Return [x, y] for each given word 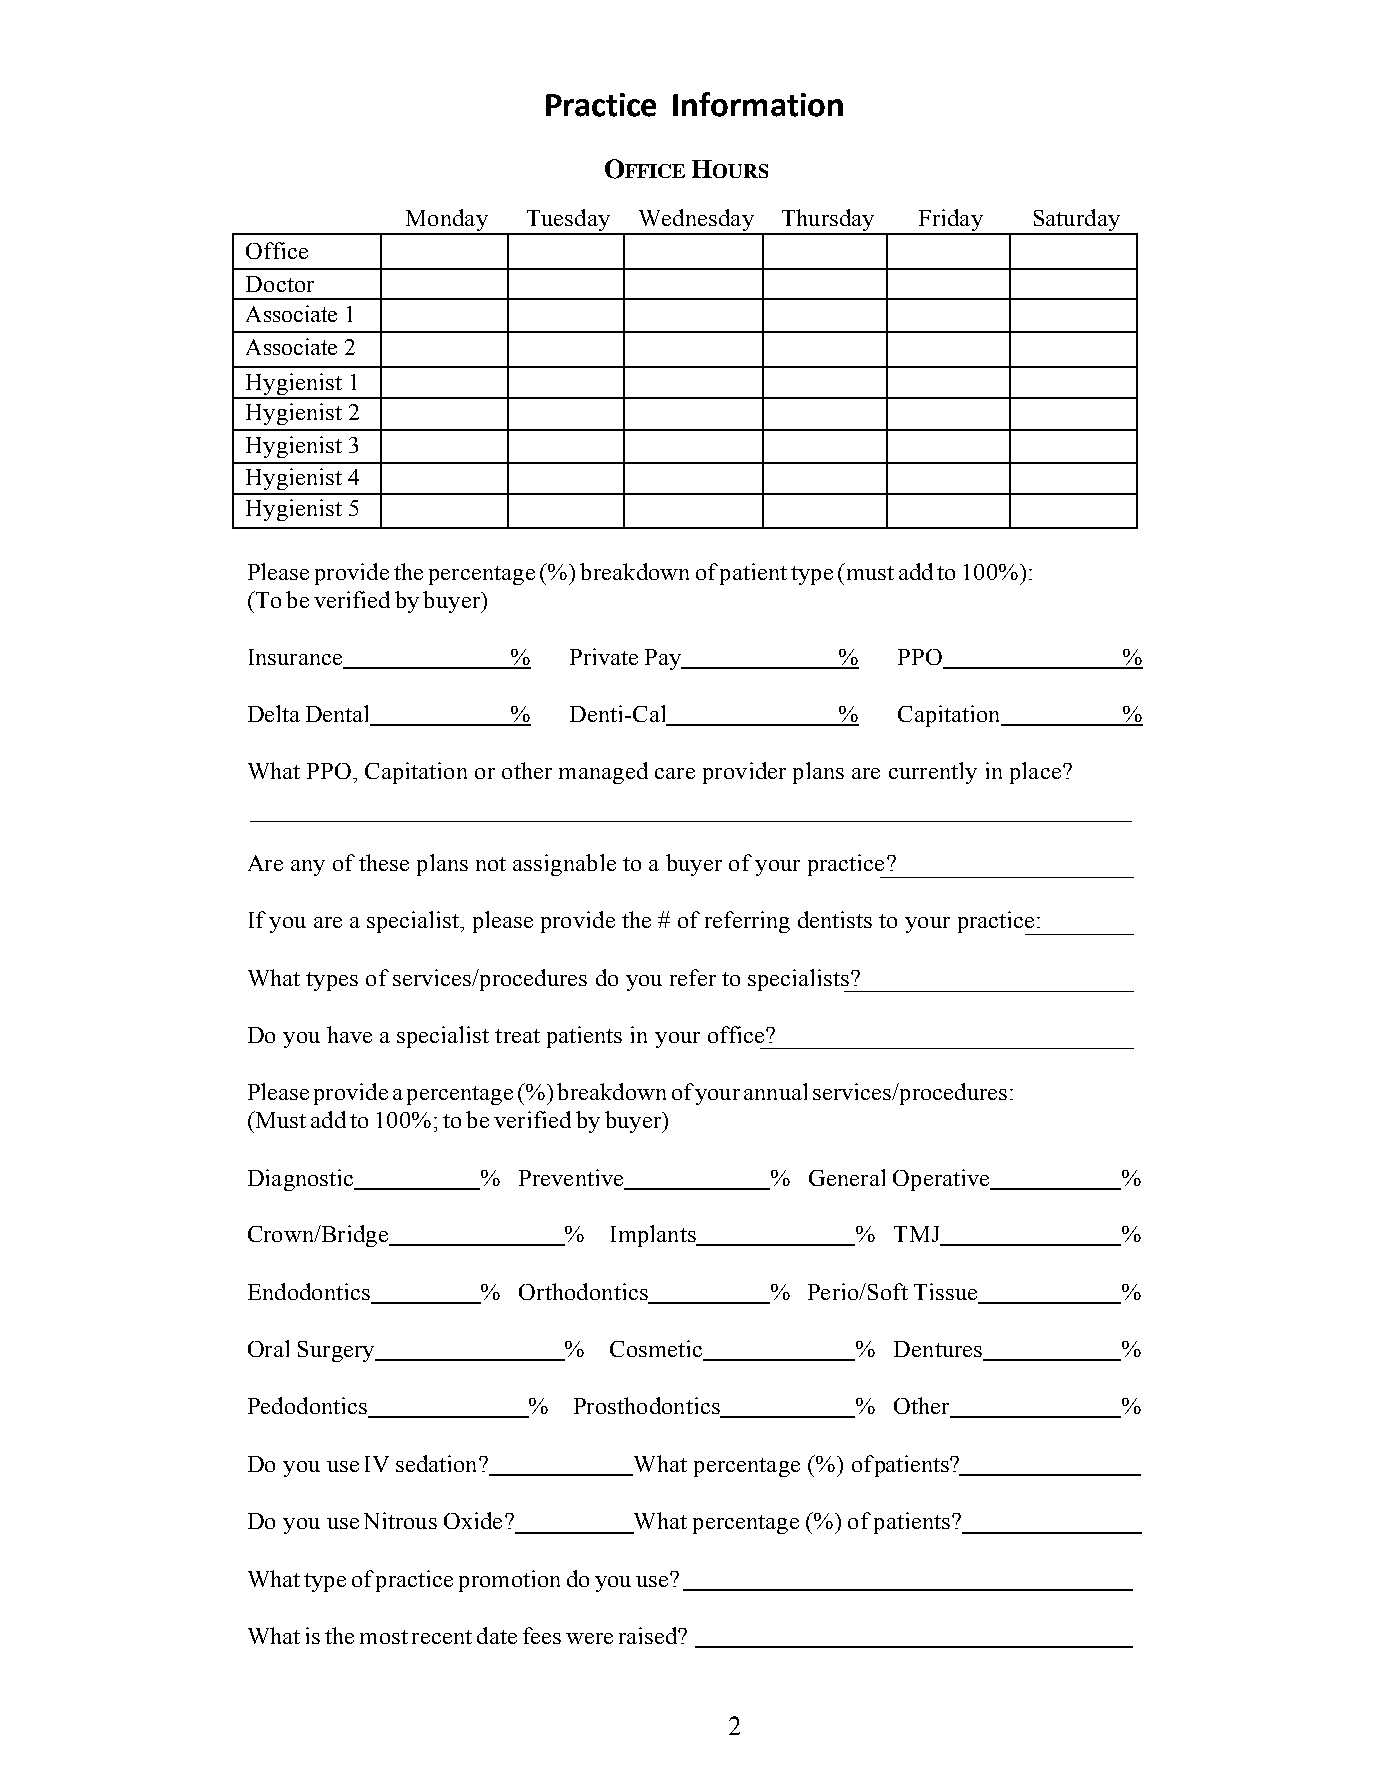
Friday [950, 221]
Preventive [571, 1177]
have [349, 1034]
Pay [664, 659]
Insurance [297, 658]
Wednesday [696, 221]
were [589, 1638]
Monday [446, 221]
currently [933, 773]
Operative [942, 1180]
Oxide [473, 1520]
